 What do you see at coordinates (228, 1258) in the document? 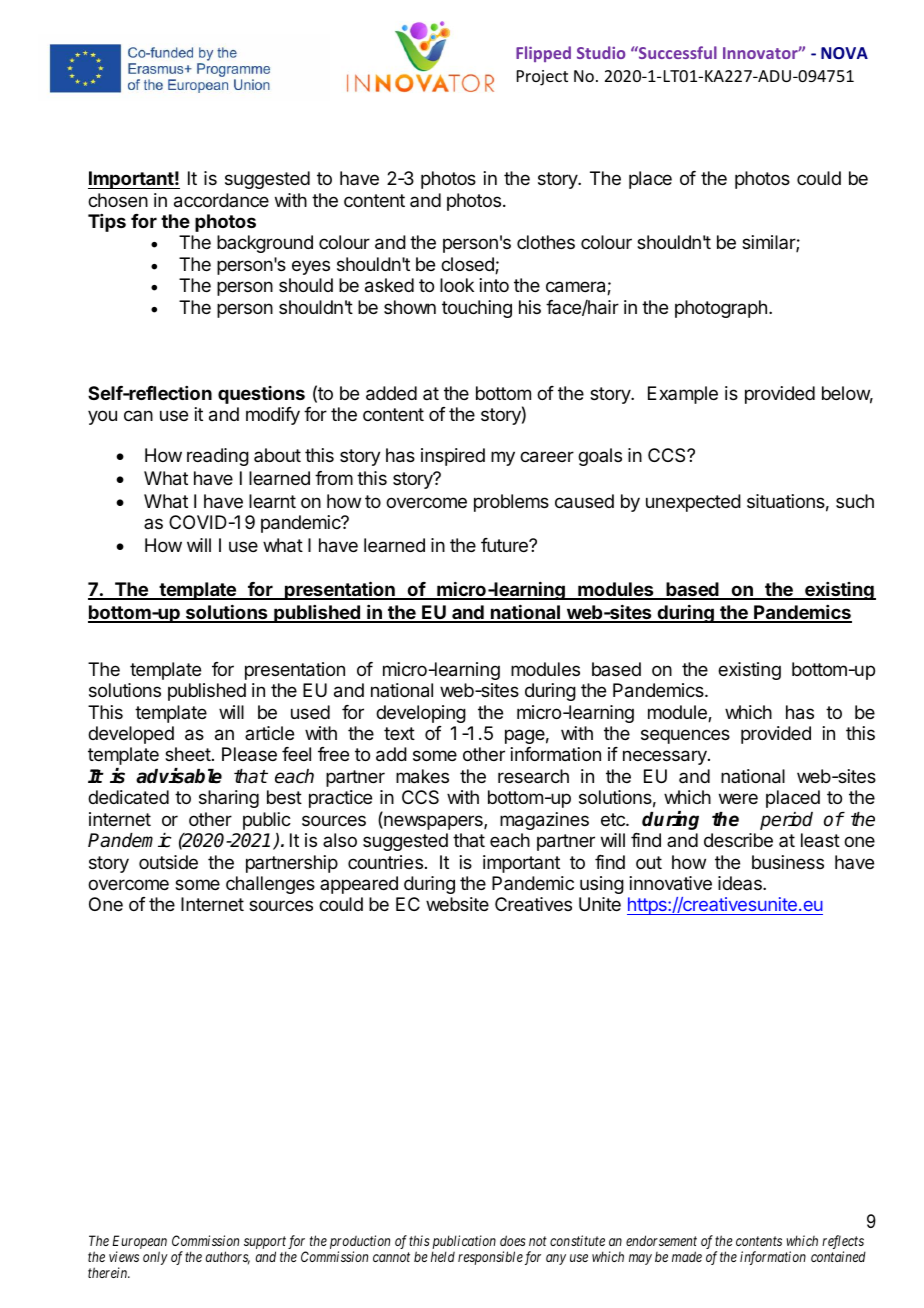
I see `authors` at bounding box center [228, 1258].
